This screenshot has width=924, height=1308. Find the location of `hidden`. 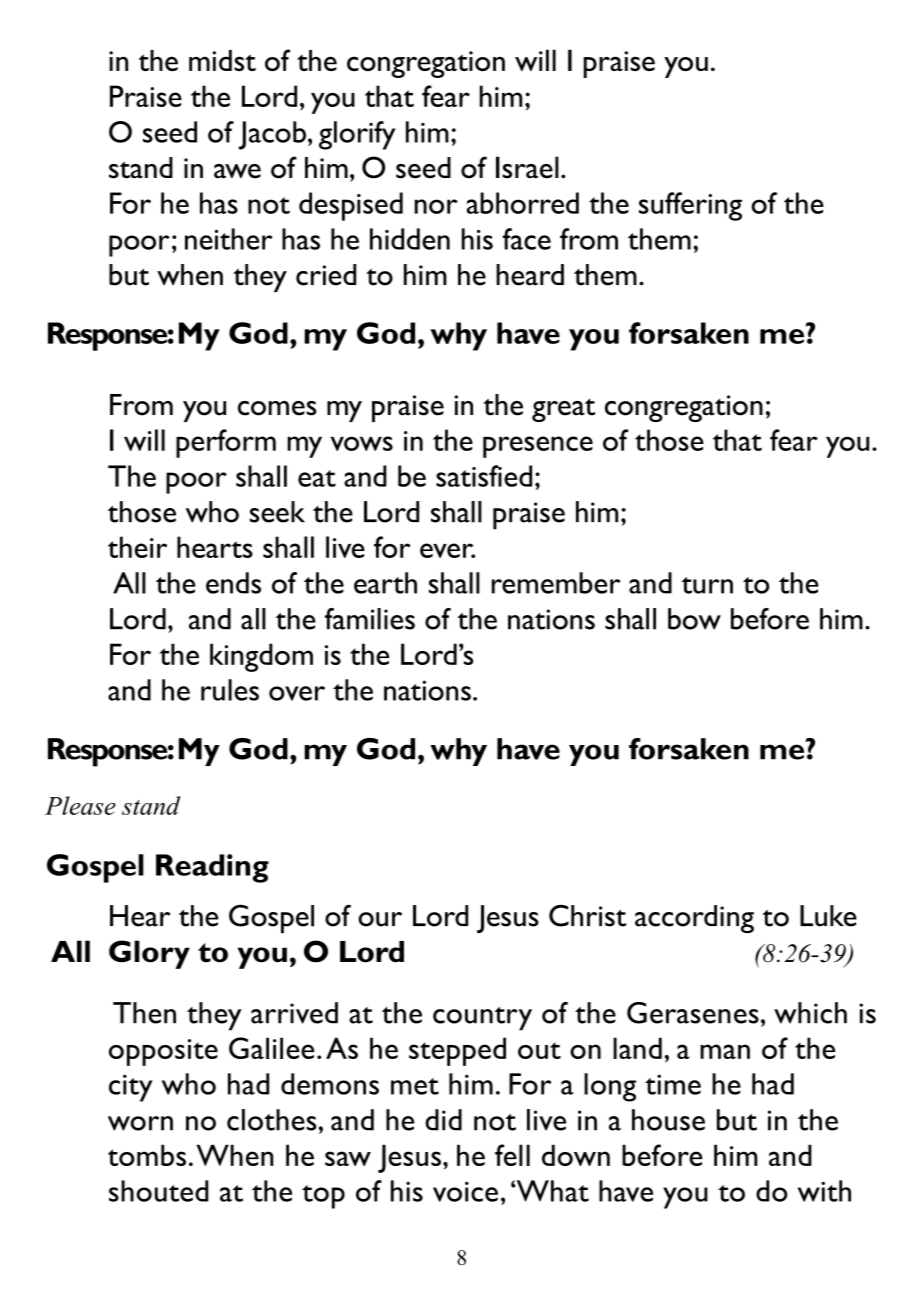

hidden is located at coordinates (410, 239).
